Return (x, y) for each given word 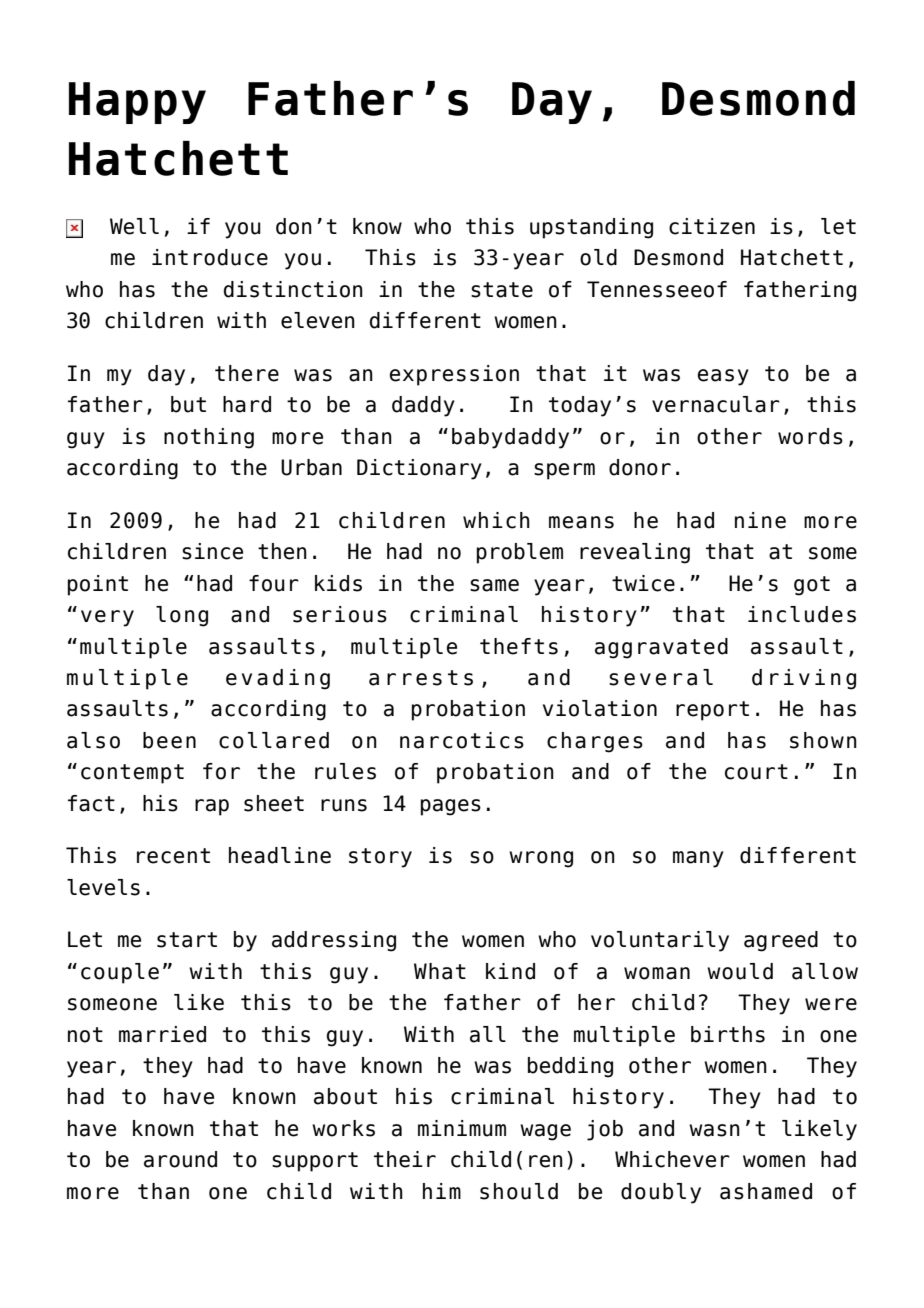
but (188, 404)
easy (723, 377)
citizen (712, 226)
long (182, 616)
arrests (421, 678)
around (180, 1159)
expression (454, 375)
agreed (781, 941)
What (440, 971)
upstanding (591, 228)
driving (804, 679)
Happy (137, 103)
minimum (462, 1128)
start (187, 940)
